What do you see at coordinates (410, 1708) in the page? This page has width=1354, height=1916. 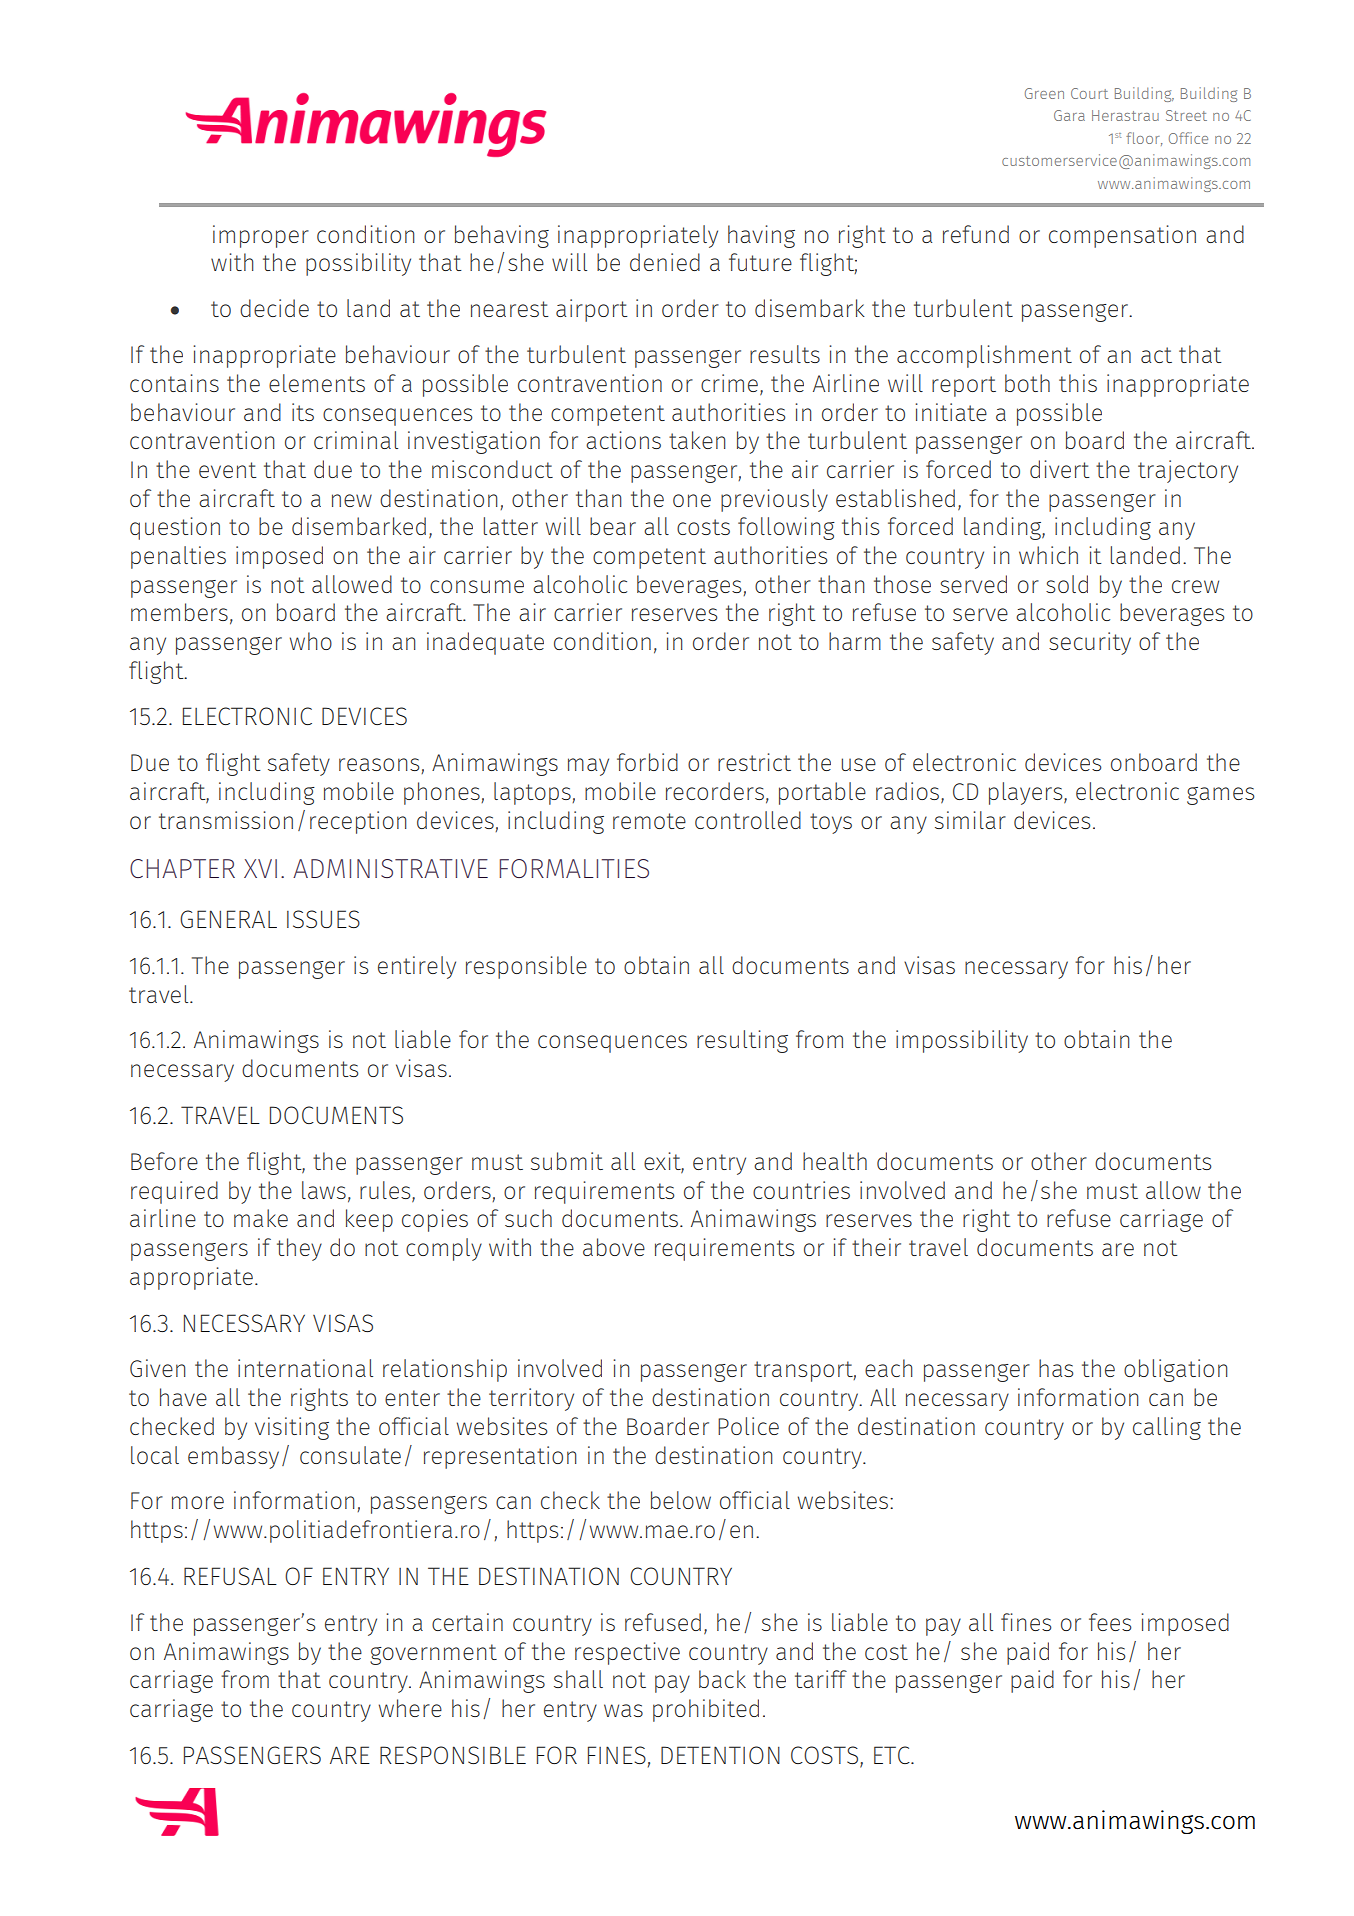 I see `where` at bounding box center [410, 1708].
